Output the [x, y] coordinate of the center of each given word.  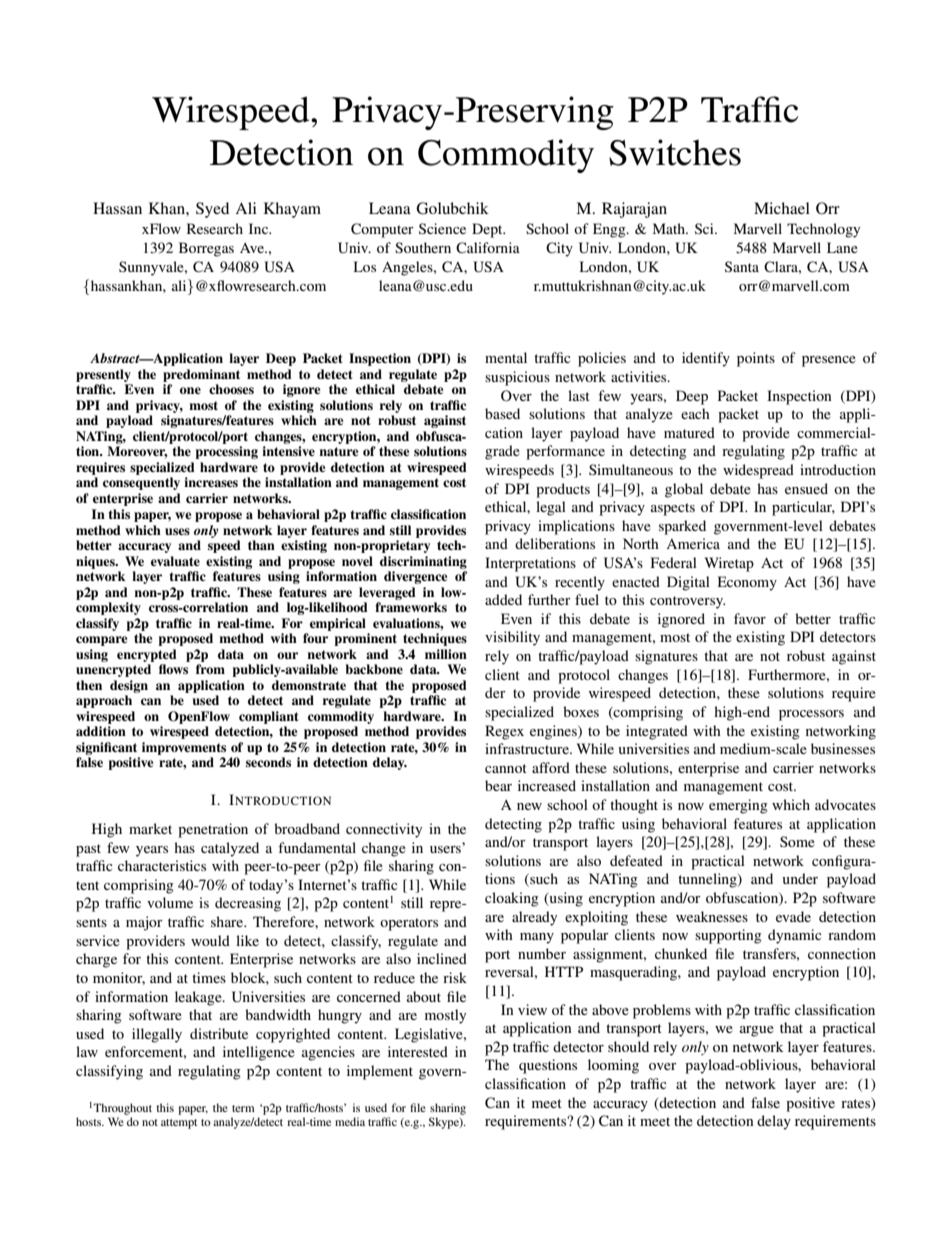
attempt [179, 1124]
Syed [212, 210]
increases [211, 482]
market [150, 828]
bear [498, 785]
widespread [758, 471]
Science [442, 228]
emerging [738, 806]
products [563, 490]
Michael [782, 208]
